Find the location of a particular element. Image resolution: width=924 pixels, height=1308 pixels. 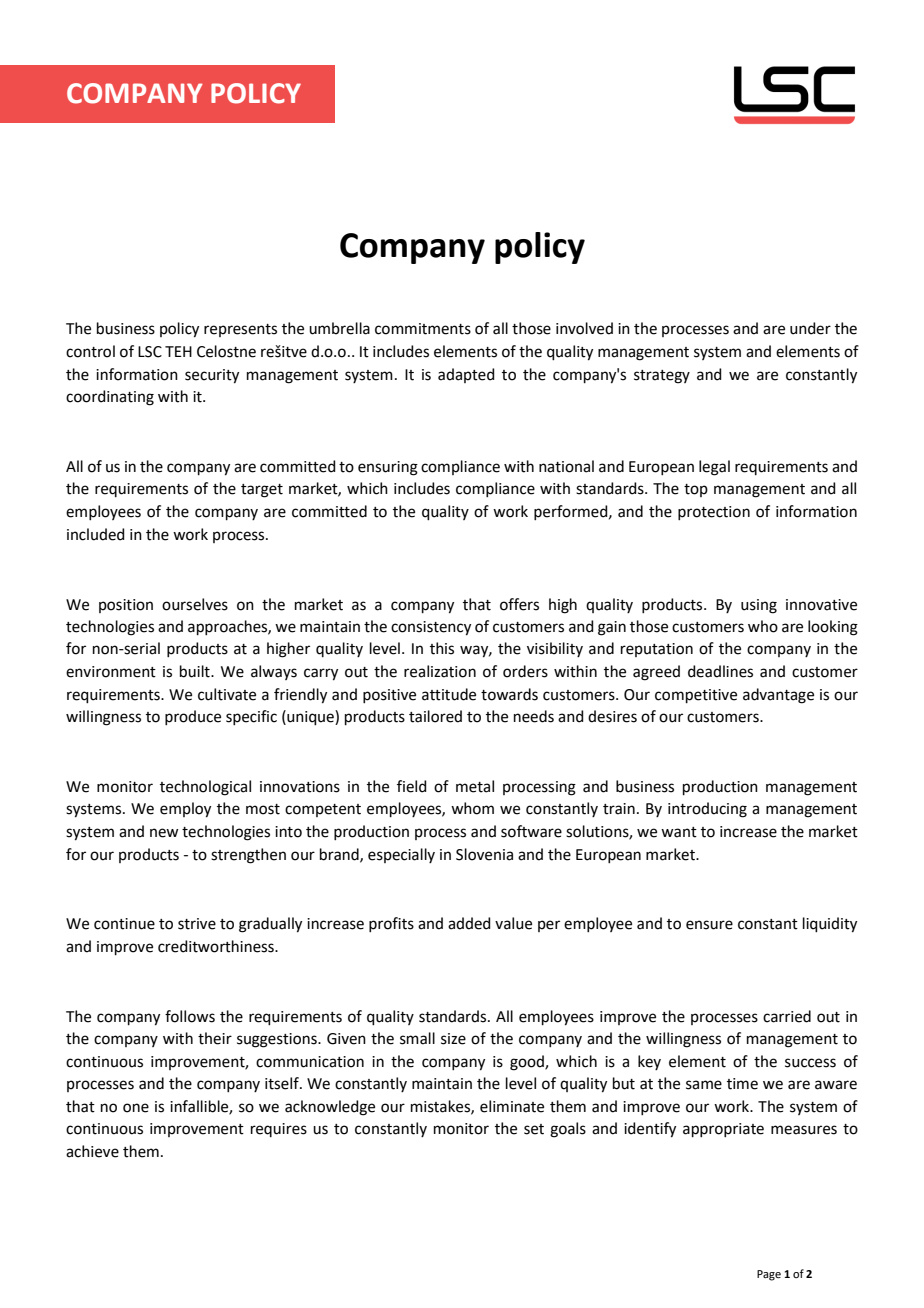

adapted is located at coordinates (466, 375).
